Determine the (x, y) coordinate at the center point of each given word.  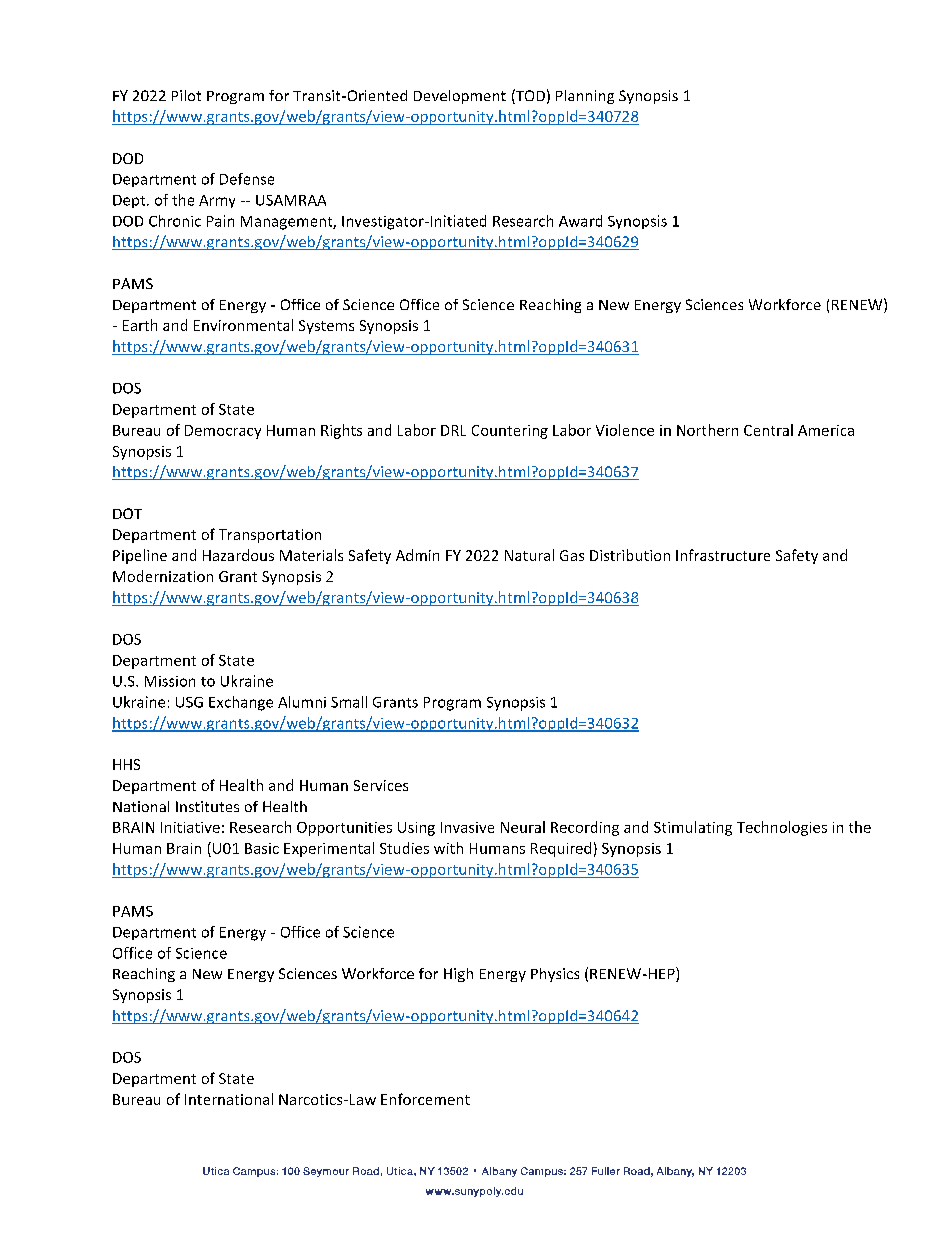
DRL (453, 430)
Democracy (223, 432)
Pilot (186, 95)
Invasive (467, 827)
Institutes (207, 806)
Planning (585, 97)
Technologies (782, 828)
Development (460, 97)
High (458, 975)
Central (768, 430)
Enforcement (425, 1099)
